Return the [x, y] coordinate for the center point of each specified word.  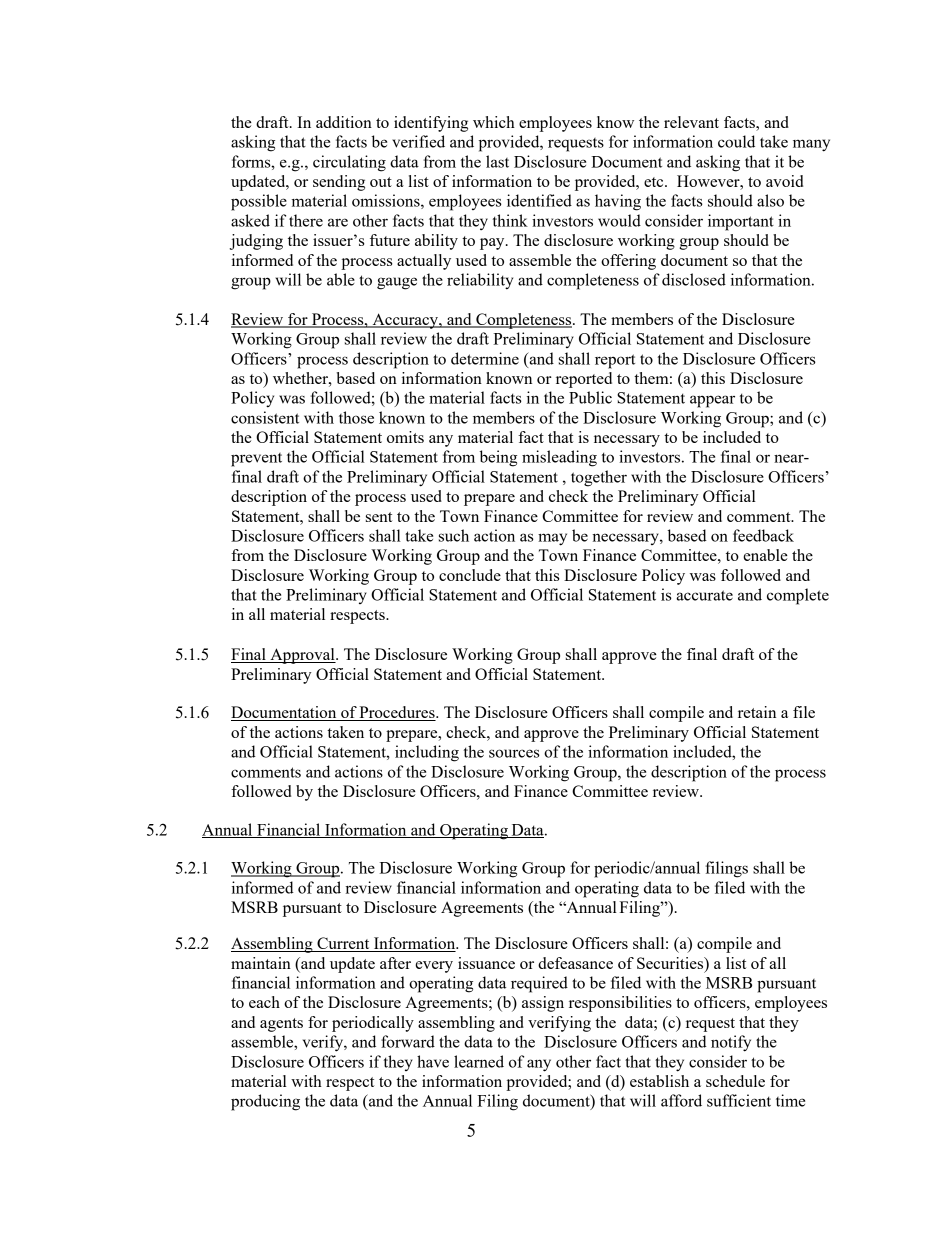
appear [712, 401]
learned [479, 1061]
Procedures [397, 713]
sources [514, 753]
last [497, 161]
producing [265, 1102]
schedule [735, 1081]
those [356, 417]
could [736, 141]
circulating [349, 163]
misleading [559, 458]
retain [757, 712]
